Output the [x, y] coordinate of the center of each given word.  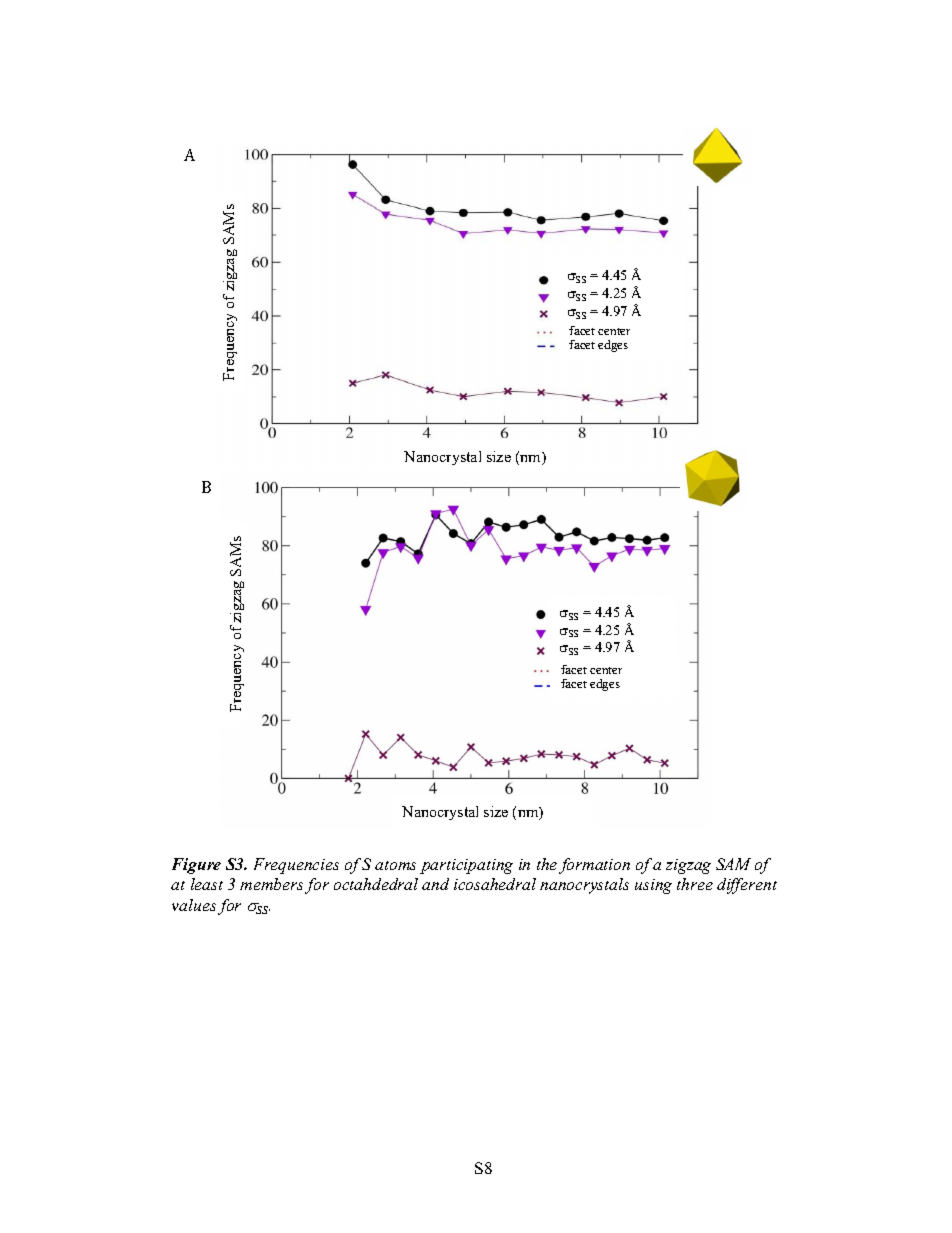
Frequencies [296, 866]
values [194, 905]
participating [466, 866]
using [653, 886]
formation [594, 866]
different [747, 886]
